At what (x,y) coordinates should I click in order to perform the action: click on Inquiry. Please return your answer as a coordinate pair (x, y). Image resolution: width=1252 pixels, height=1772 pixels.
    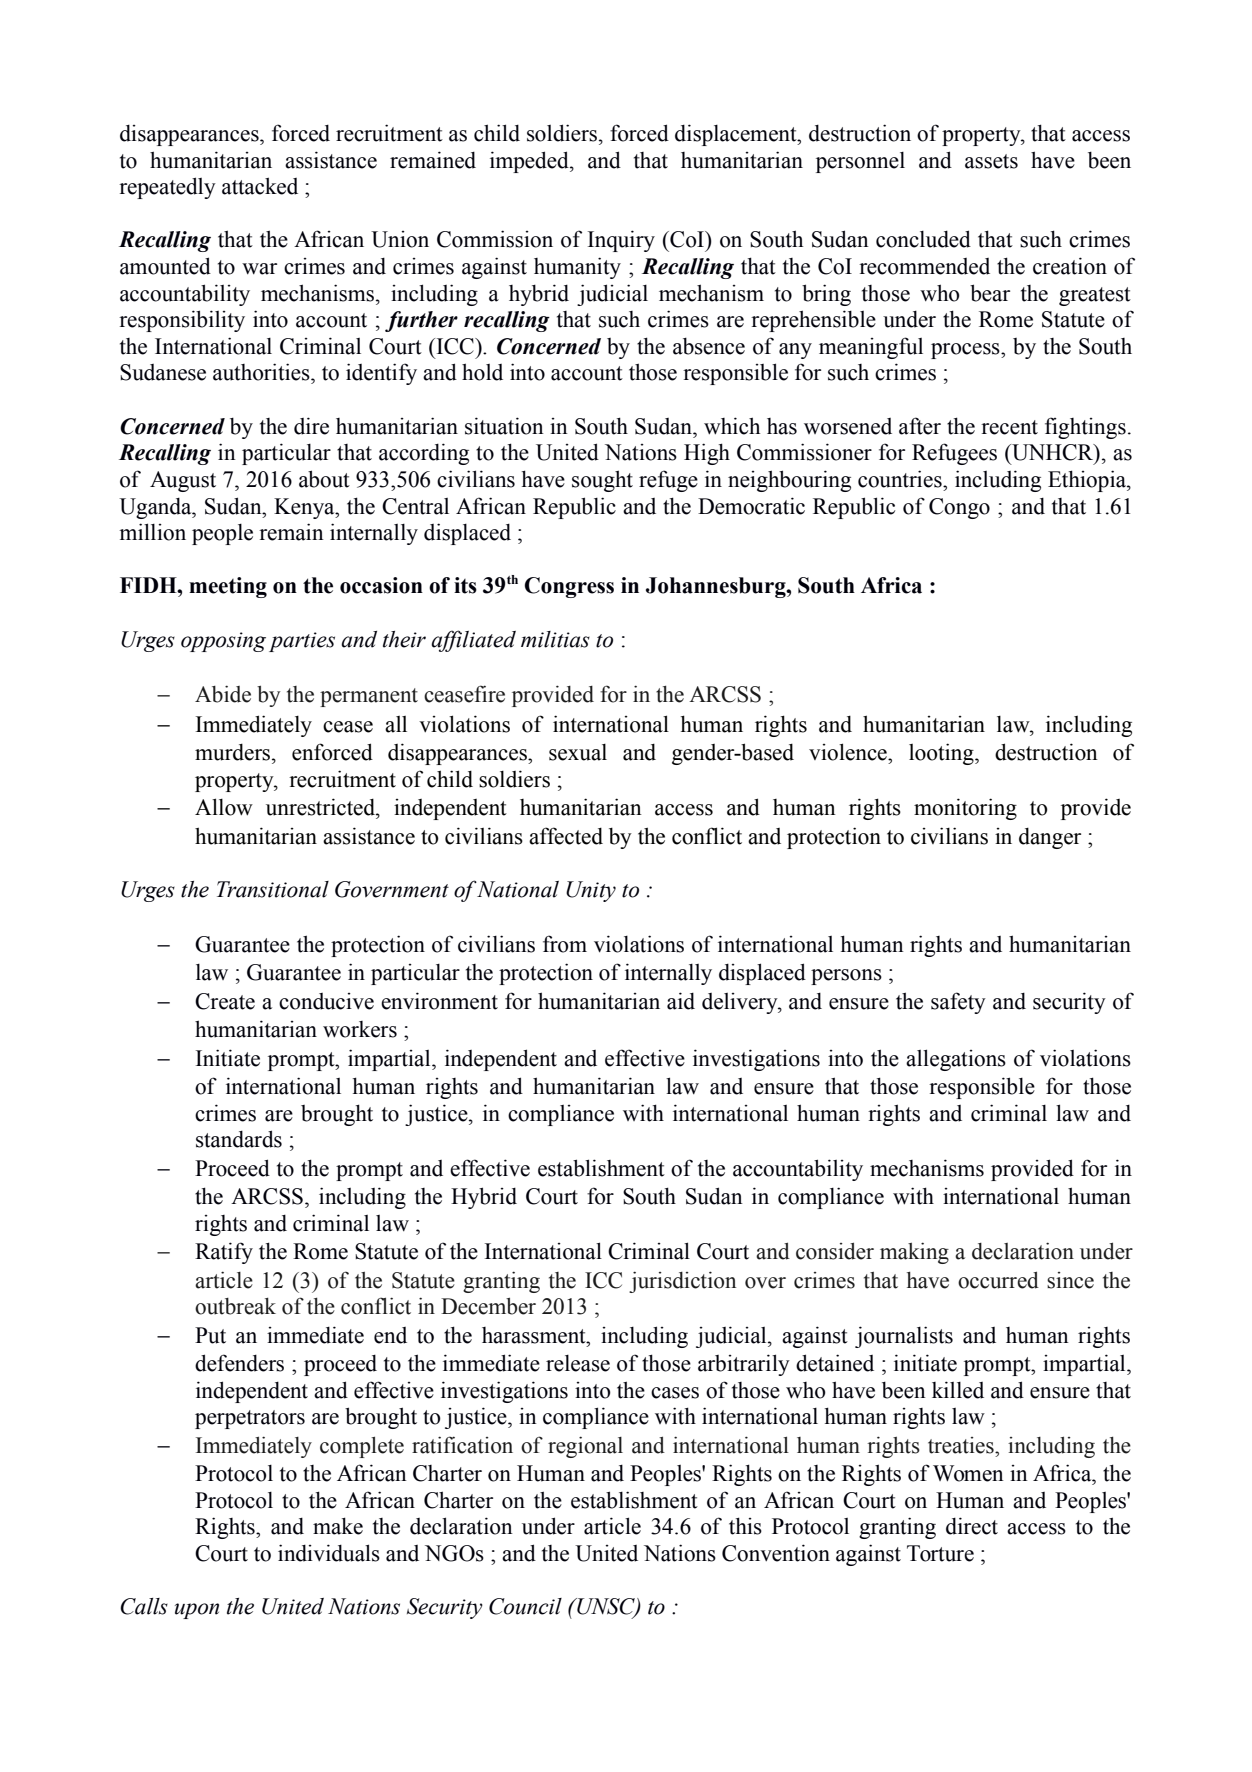
    Looking at the image, I should click on (621, 241).
